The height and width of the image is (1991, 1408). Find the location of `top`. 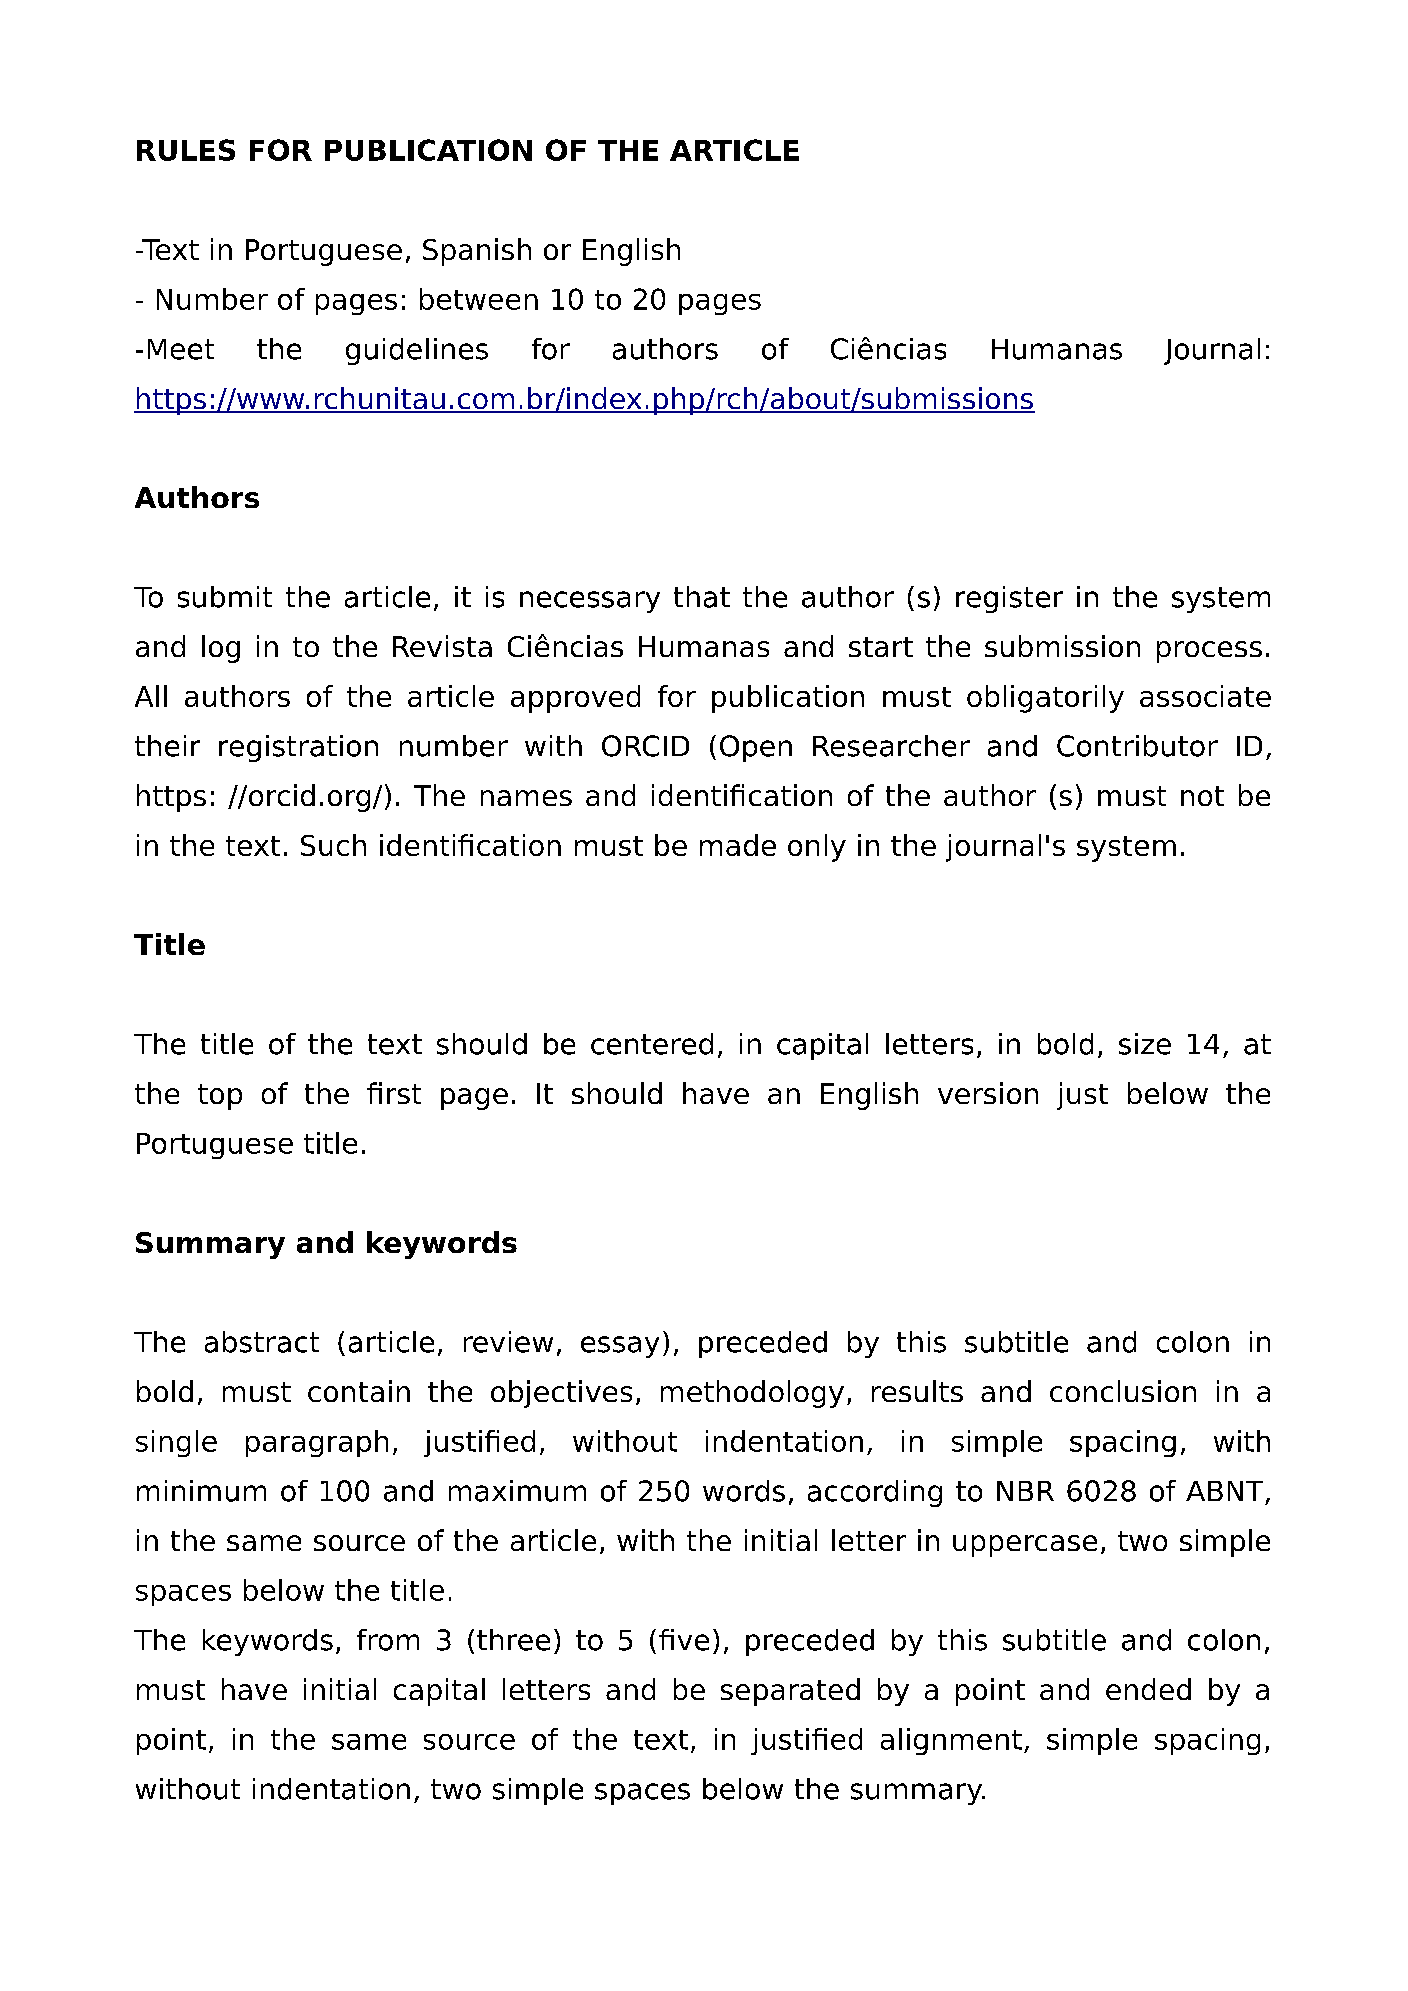

top is located at coordinates (220, 1097).
